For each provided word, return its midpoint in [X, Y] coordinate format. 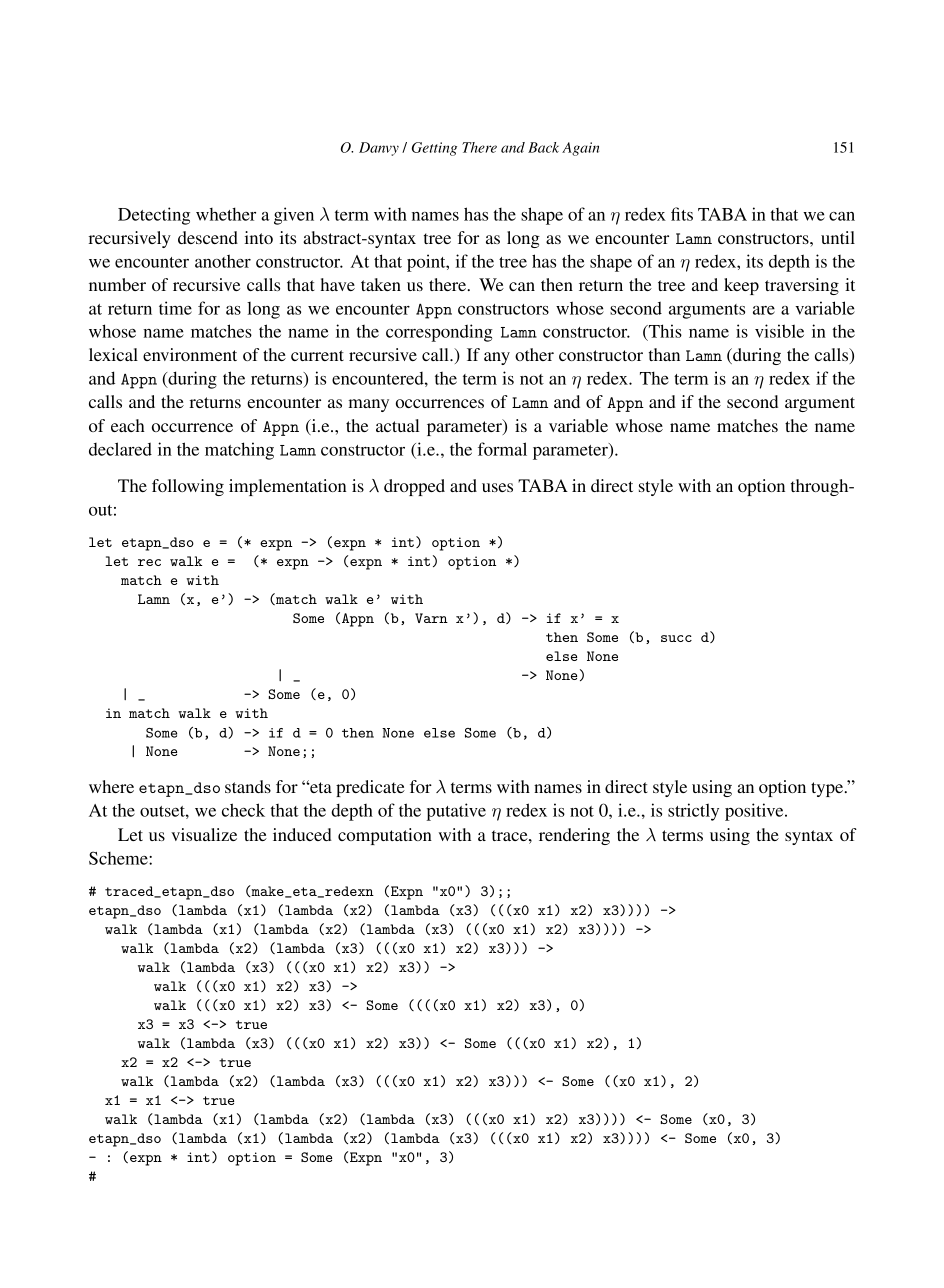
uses [497, 487]
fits [682, 214]
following [188, 487]
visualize [204, 834]
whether [226, 214]
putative [456, 812]
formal [502, 449]
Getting [434, 149]
